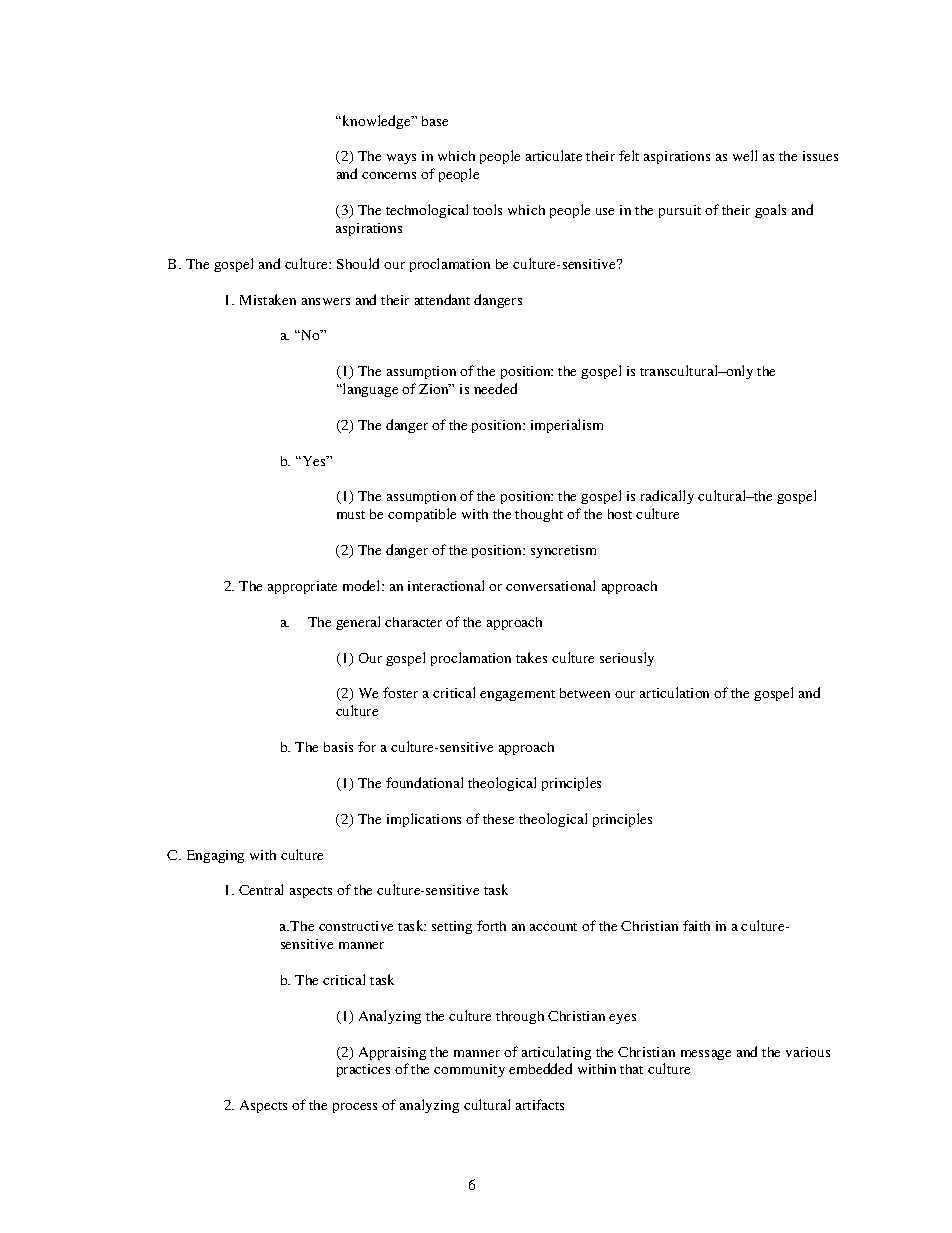  I want to click on knowledge, so click(378, 122).
